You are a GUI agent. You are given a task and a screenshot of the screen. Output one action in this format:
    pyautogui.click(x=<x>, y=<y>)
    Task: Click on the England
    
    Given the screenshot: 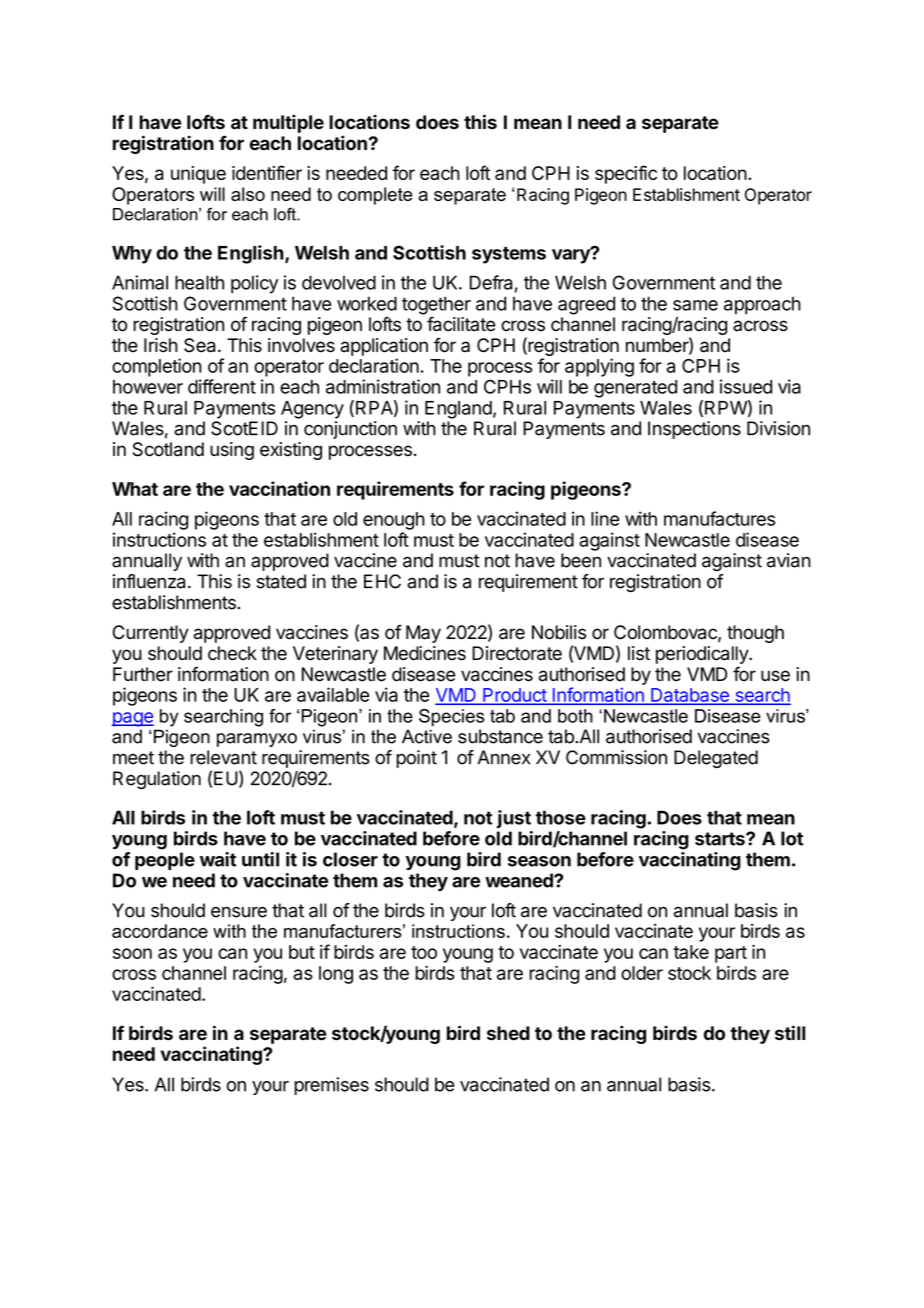 What is the action you would take?
    pyautogui.click(x=458, y=410)
